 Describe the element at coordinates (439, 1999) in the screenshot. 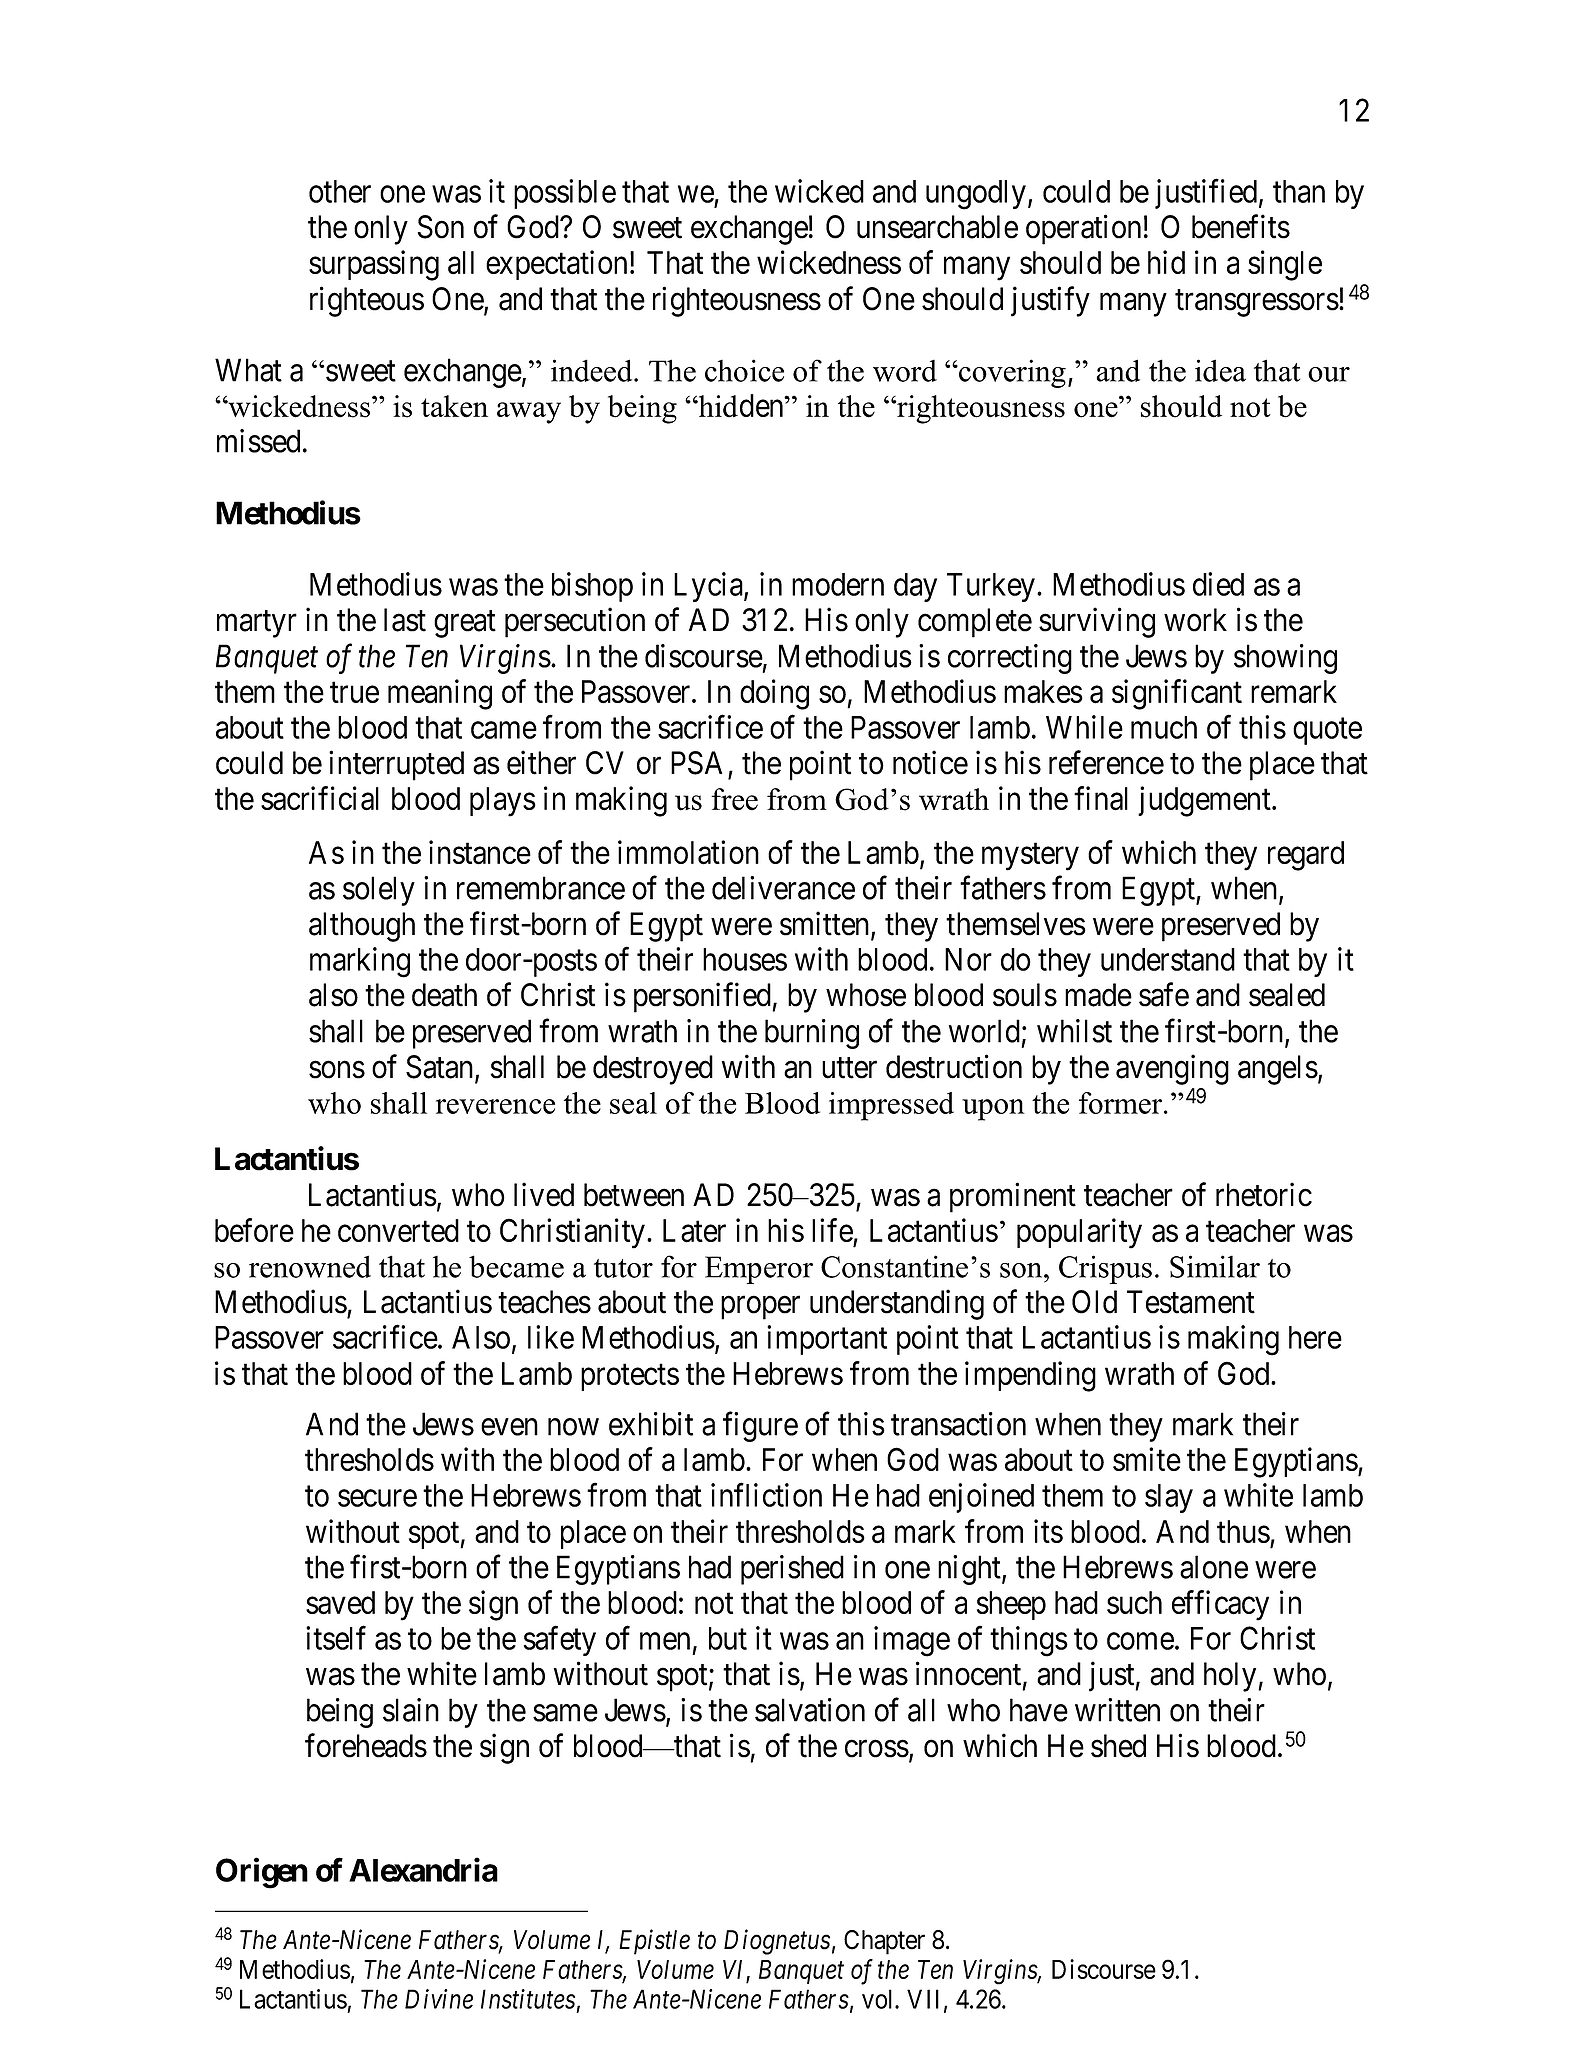

I see `Divine` at that location.
